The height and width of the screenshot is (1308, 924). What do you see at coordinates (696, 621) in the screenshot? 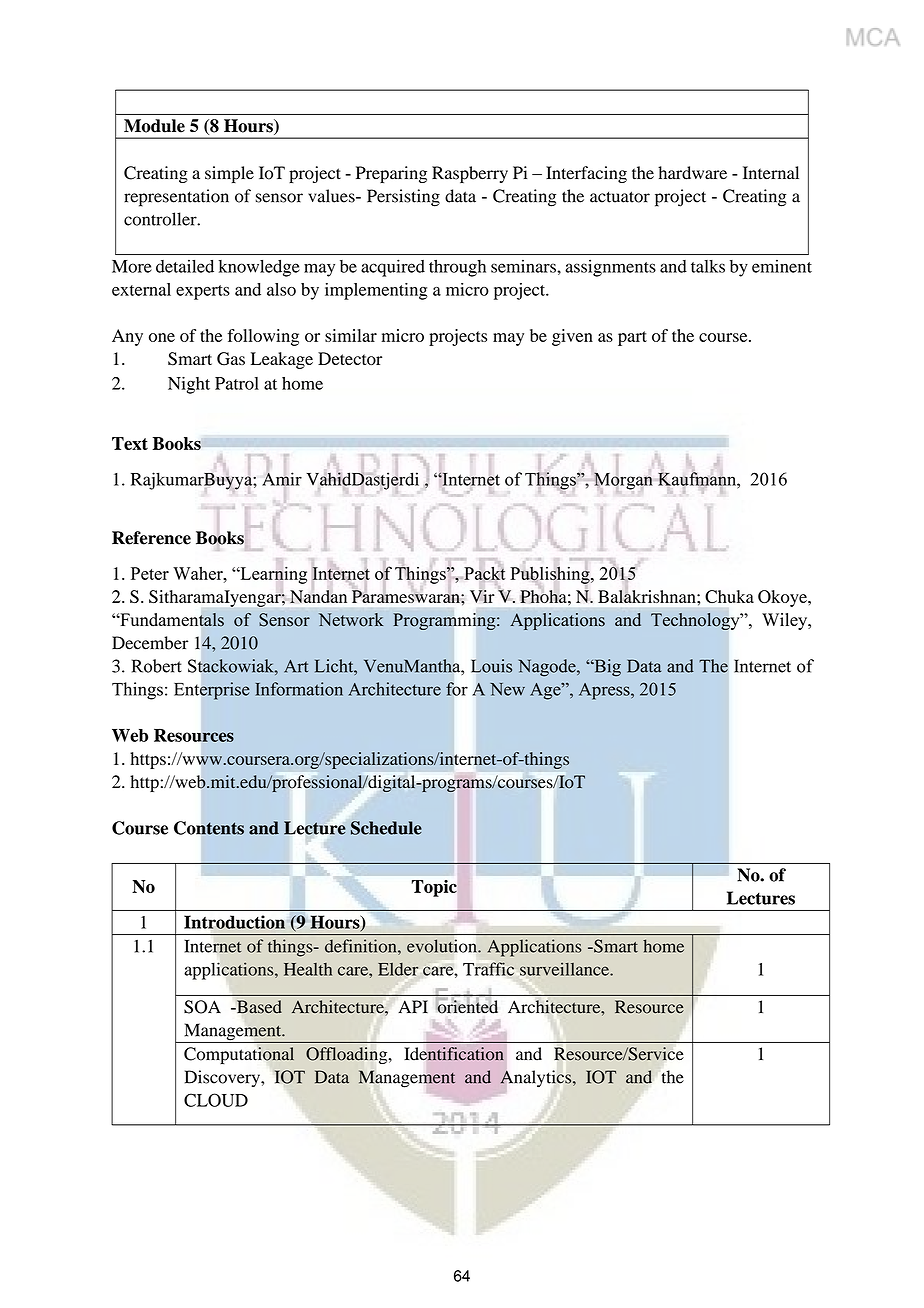
I see `Technology` at bounding box center [696, 621].
